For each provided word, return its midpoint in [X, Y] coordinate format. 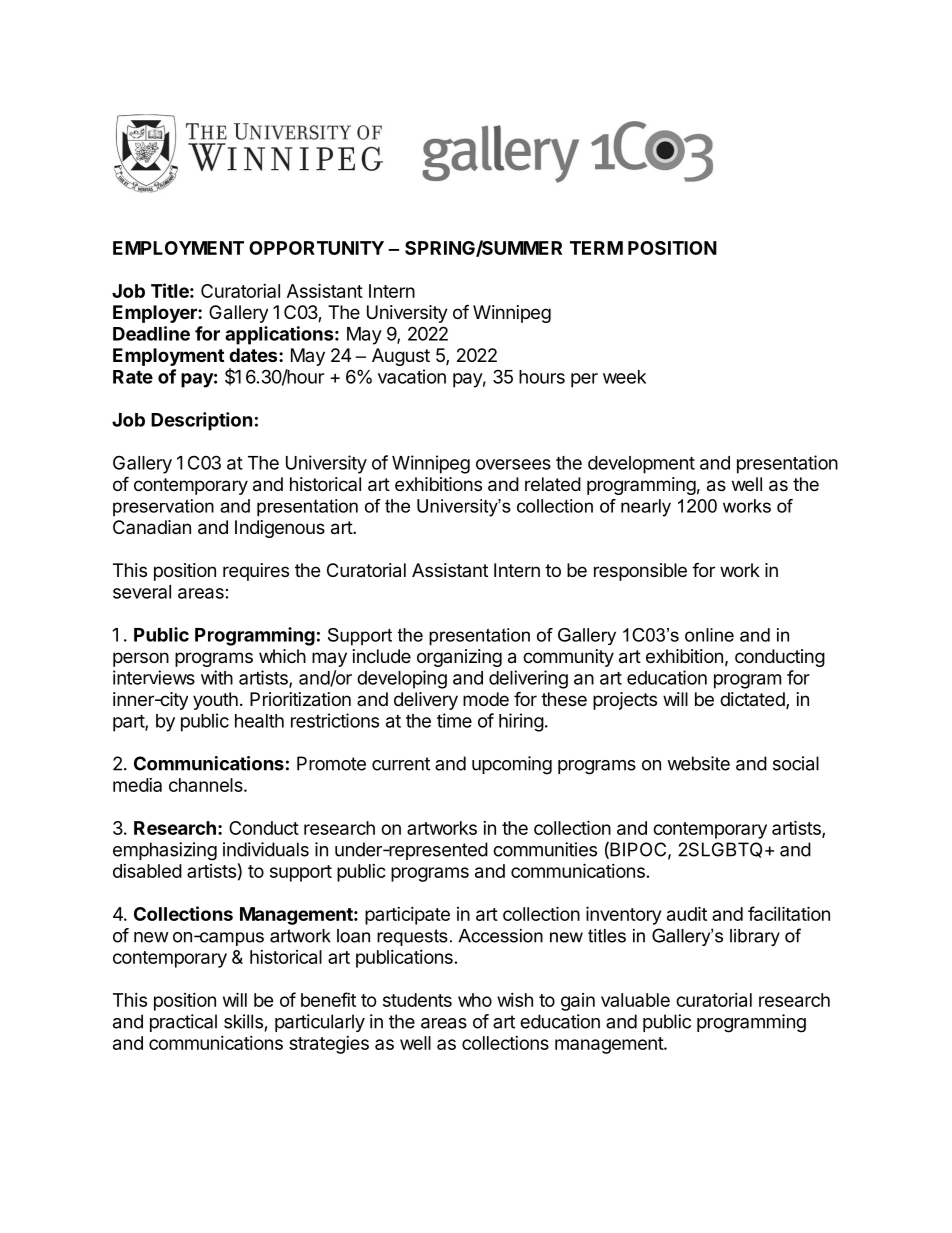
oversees [513, 464]
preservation [163, 508]
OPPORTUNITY [316, 248]
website [698, 763]
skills [243, 1021]
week [624, 377]
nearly [646, 508]
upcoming [512, 765]
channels [207, 785]
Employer [156, 314]
